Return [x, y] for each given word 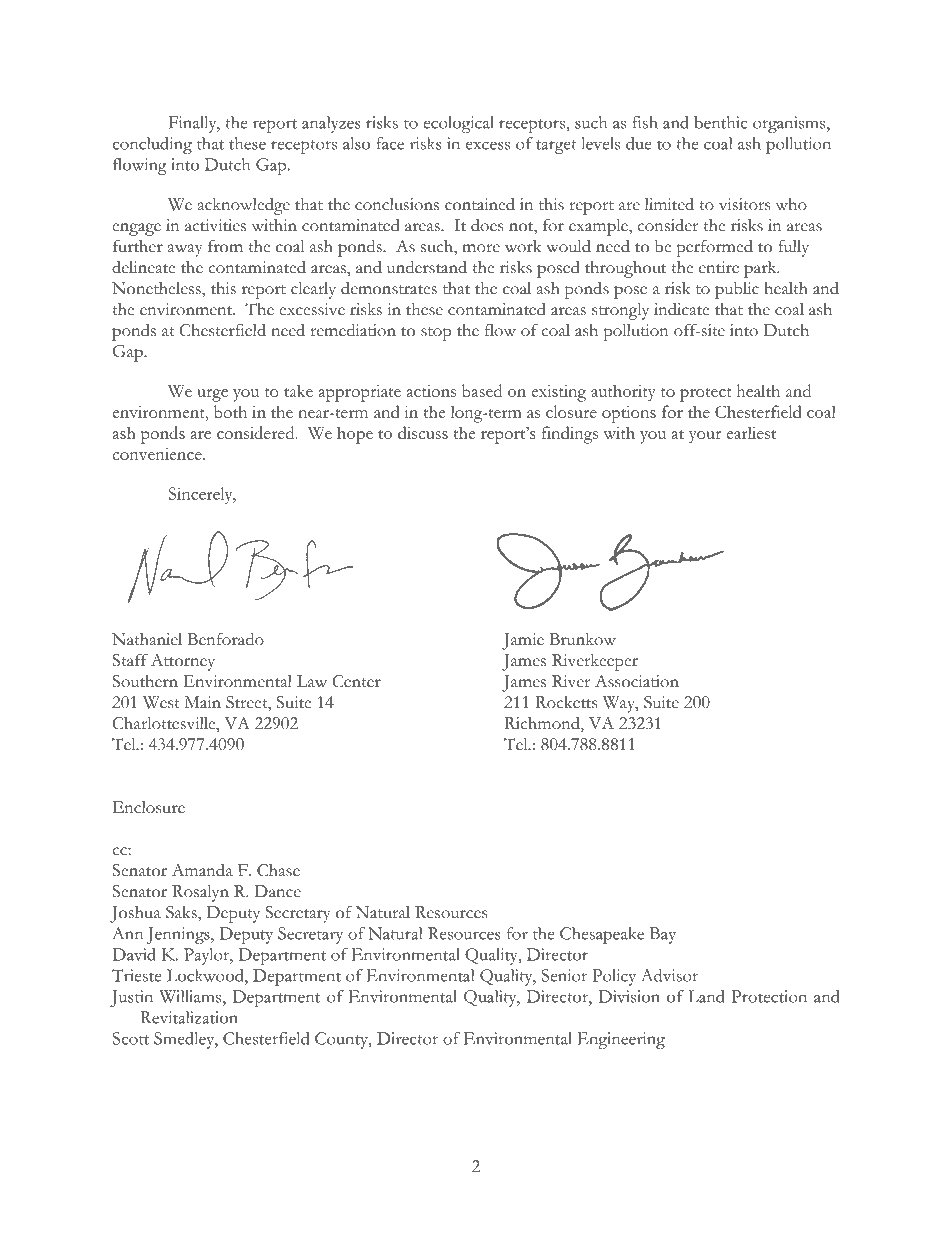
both [230, 411]
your [705, 437]
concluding [152, 145]
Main [202, 702]
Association [637, 681]
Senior [564, 975]
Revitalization [189, 1017]
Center [357, 681]
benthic [720, 122]
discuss [423, 432]
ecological [458, 124]
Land [706, 996]
